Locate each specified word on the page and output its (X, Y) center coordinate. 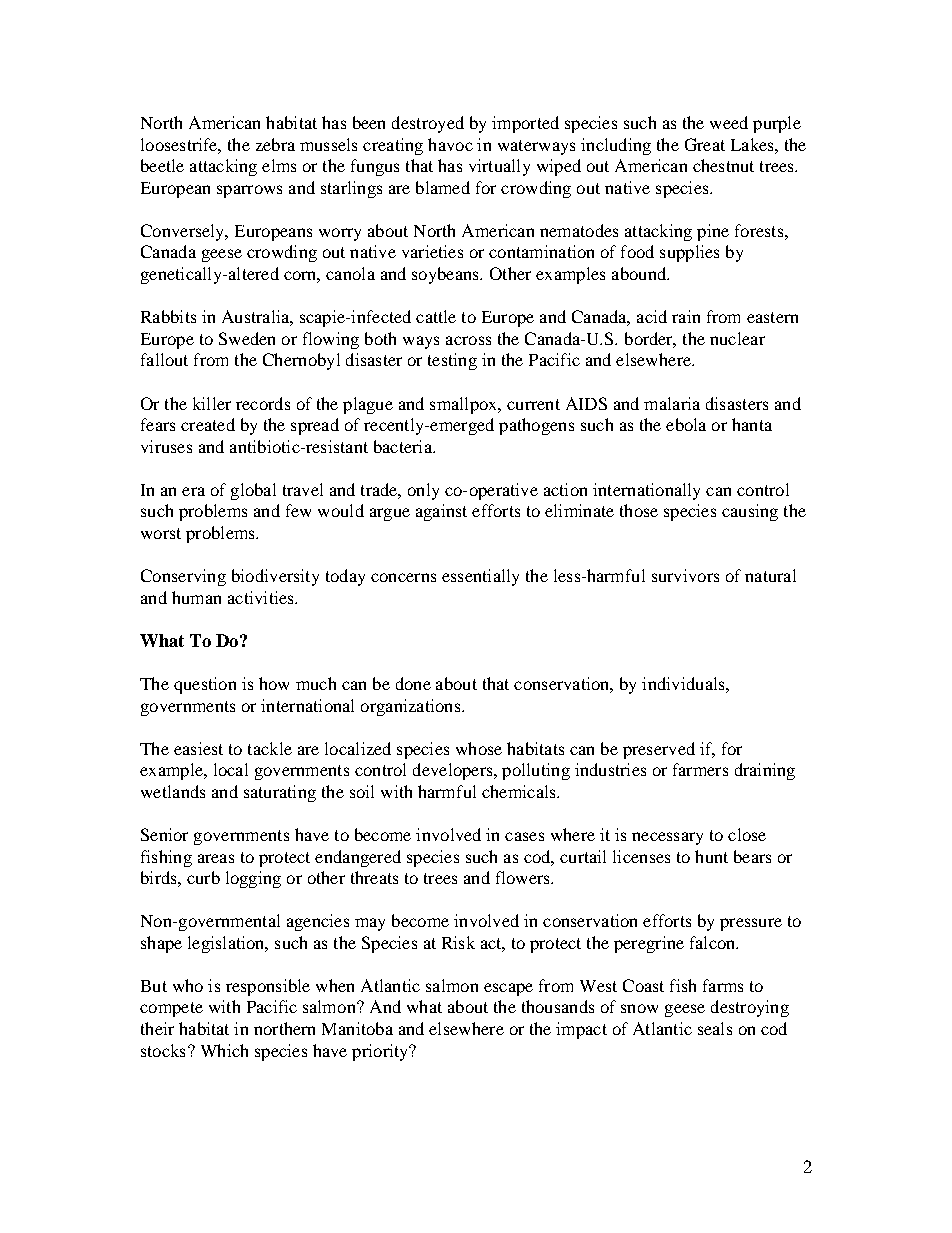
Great (705, 144)
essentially (480, 577)
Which (224, 1050)
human (196, 597)
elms (279, 165)
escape (508, 989)
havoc (450, 144)
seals (715, 1028)
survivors (685, 575)
